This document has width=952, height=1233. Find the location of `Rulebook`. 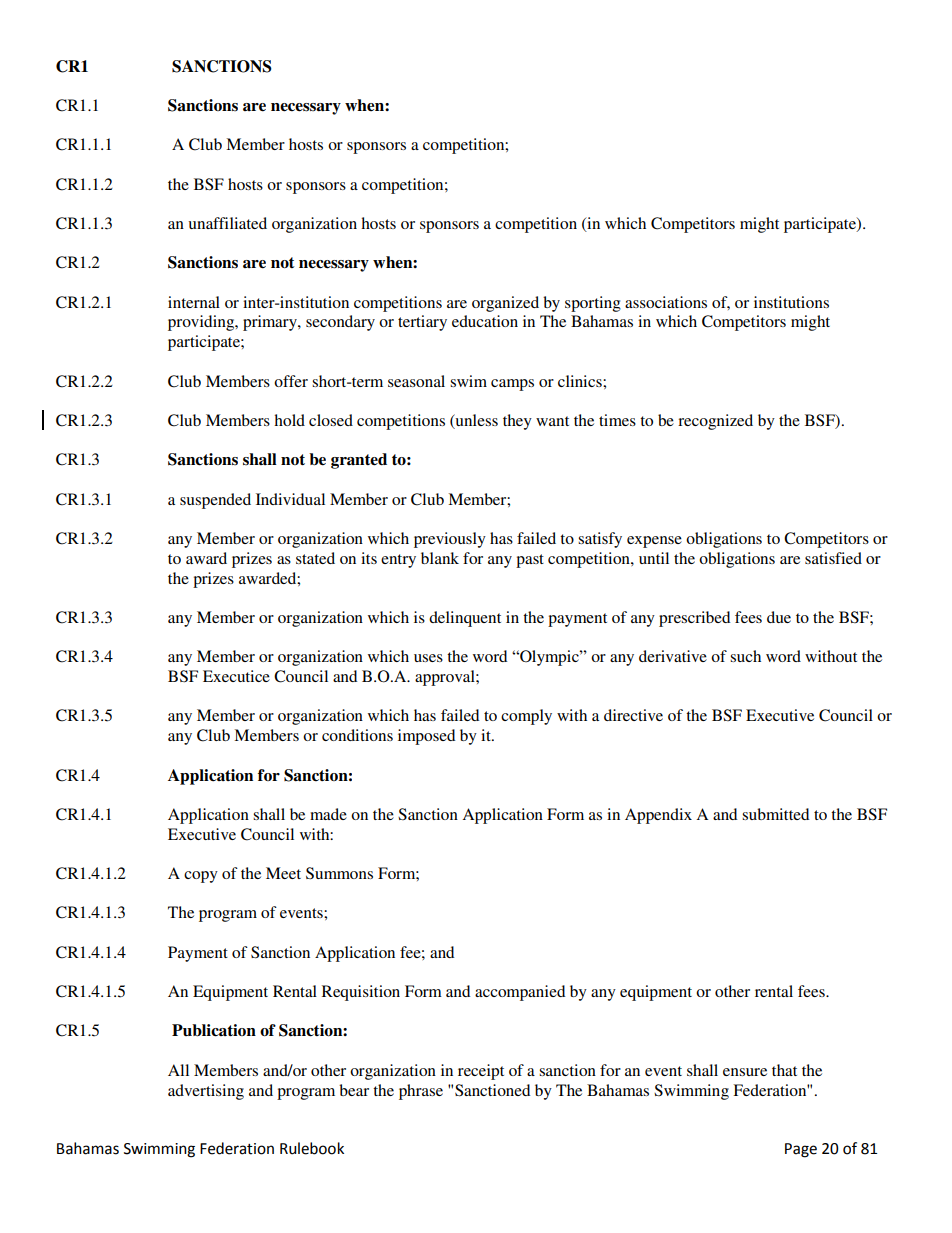

Rulebook is located at coordinates (312, 1148).
